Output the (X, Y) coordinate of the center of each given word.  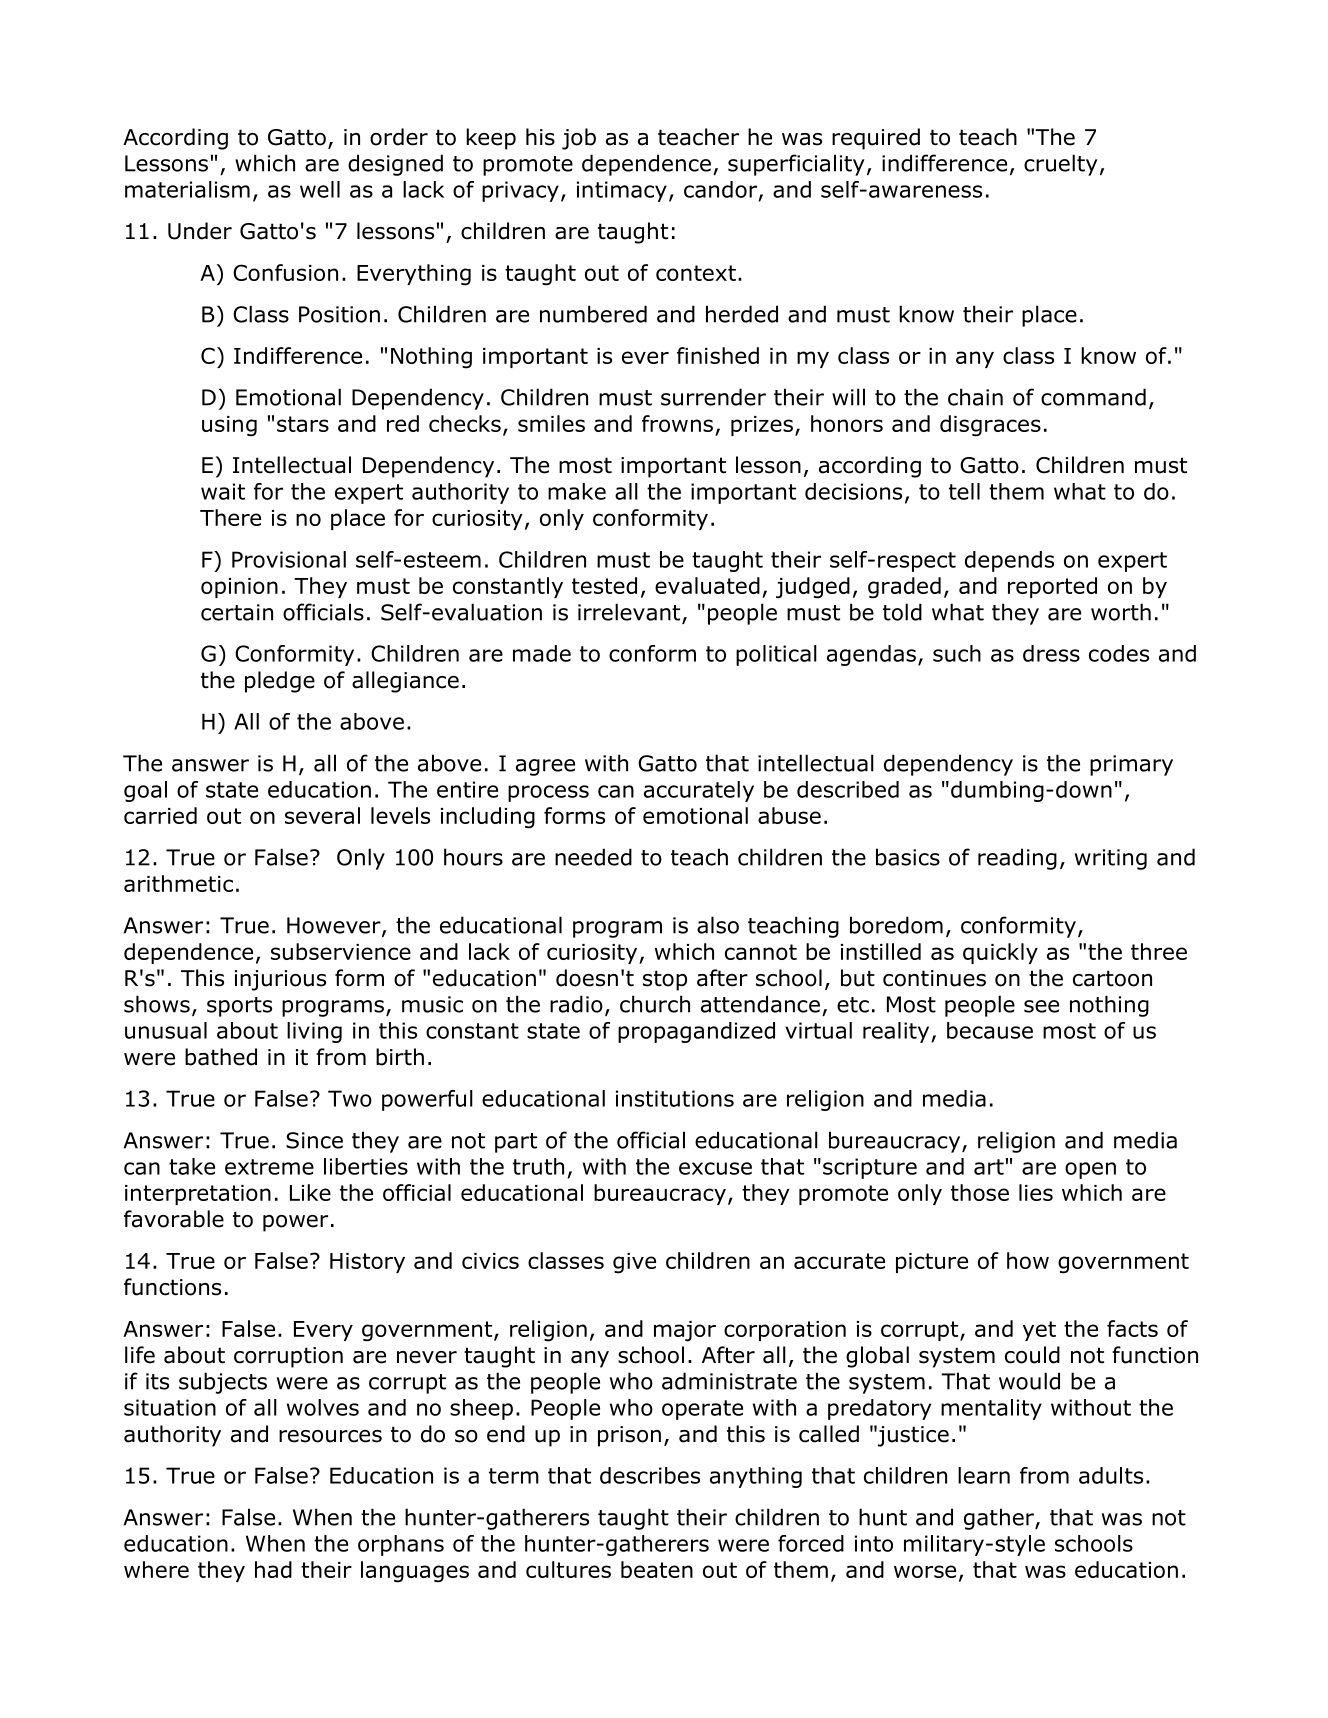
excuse (715, 1168)
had (273, 1569)
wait (223, 491)
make (577, 491)
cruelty (1060, 165)
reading (1017, 859)
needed (593, 857)
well (320, 189)
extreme (269, 1167)
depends (1009, 561)
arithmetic (178, 883)
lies (1036, 1192)
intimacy (622, 191)
